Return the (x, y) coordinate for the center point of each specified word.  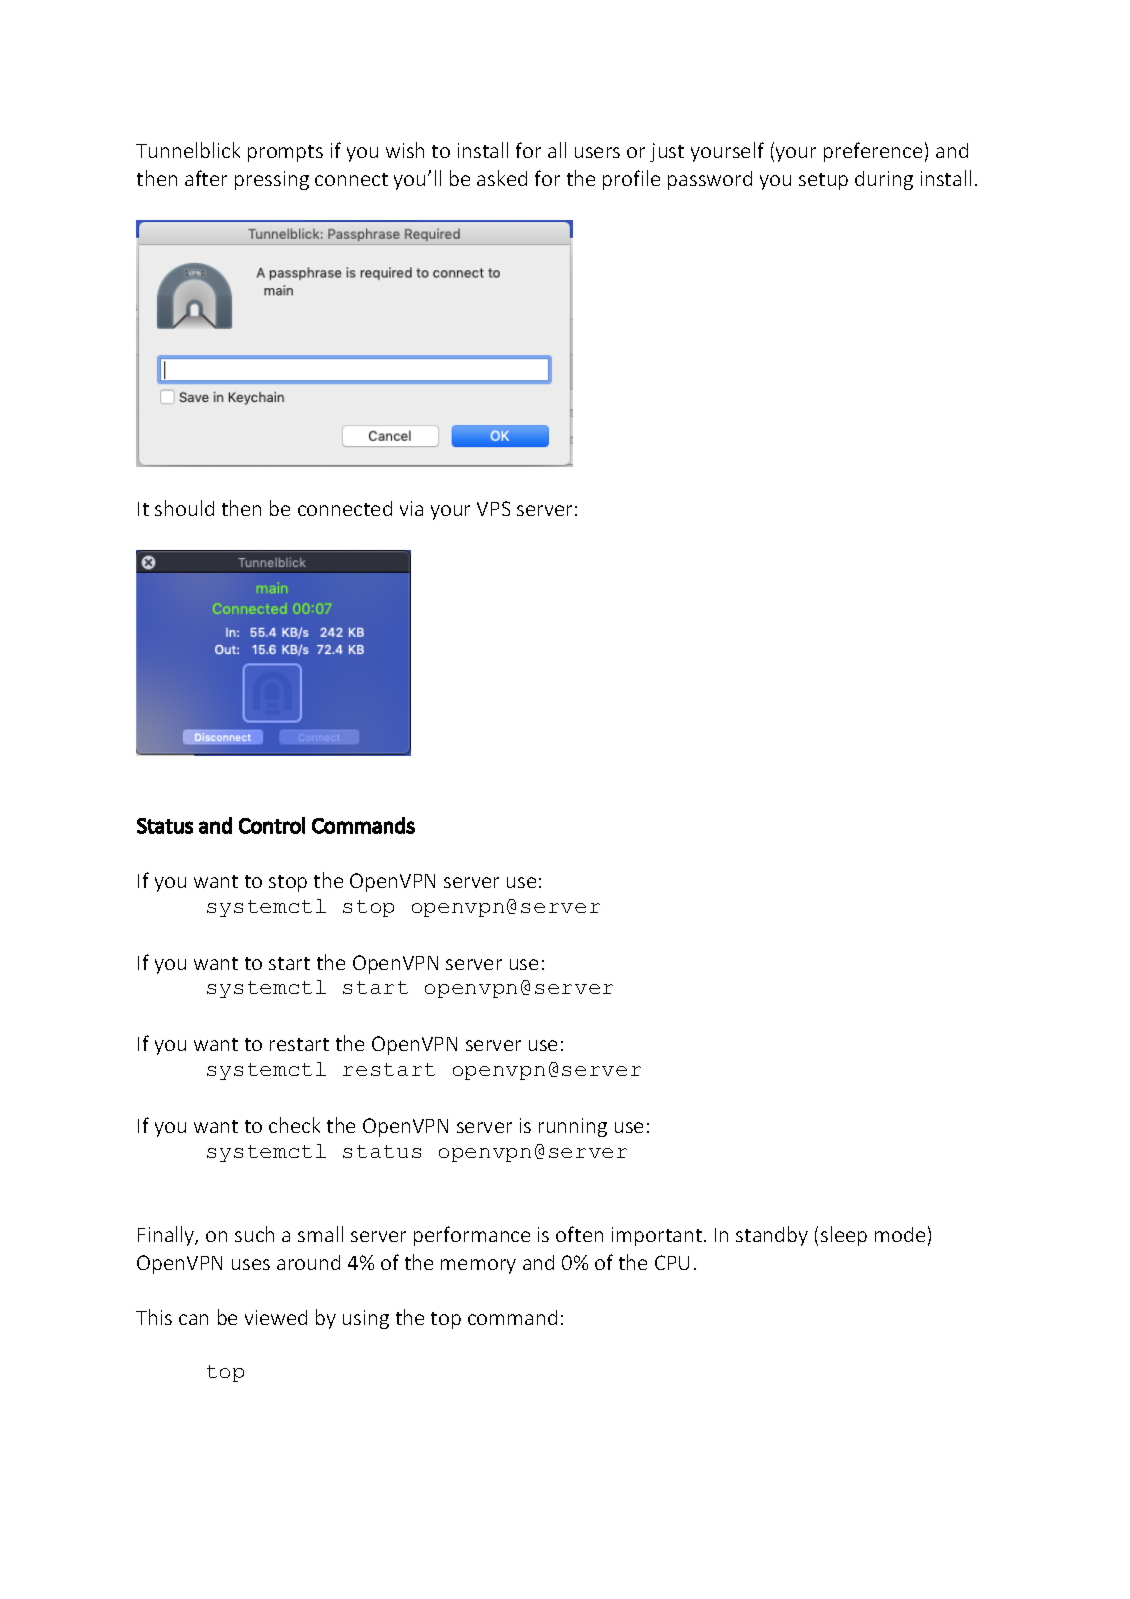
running (573, 1127)
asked (502, 178)
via (411, 508)
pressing (272, 180)
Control (272, 825)
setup (823, 181)
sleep (844, 1236)
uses (251, 1264)
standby (772, 1236)
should (184, 508)
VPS (493, 508)
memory (478, 1266)
